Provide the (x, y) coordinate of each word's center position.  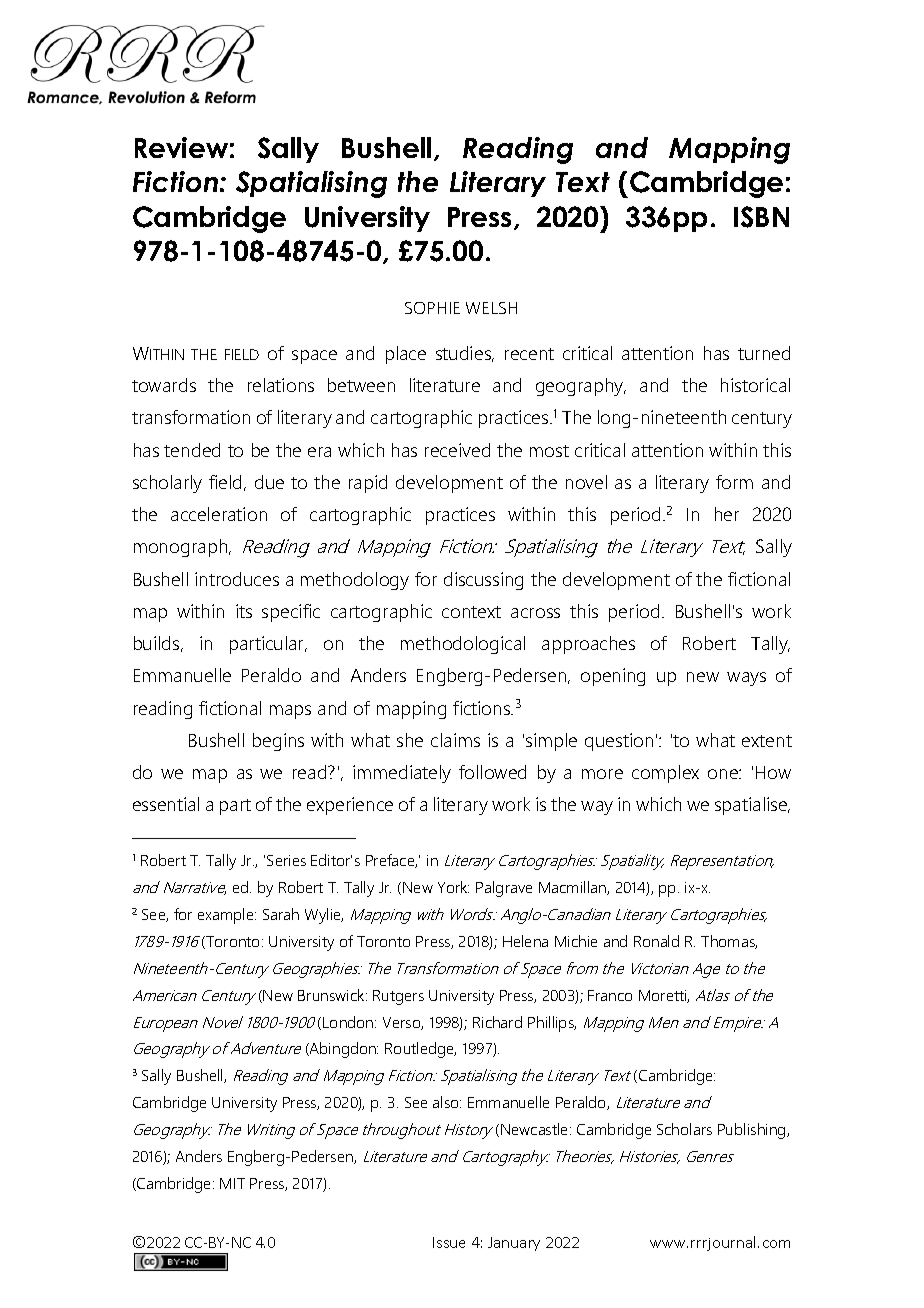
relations (281, 385)
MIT (232, 1183)
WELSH (491, 308)
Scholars (684, 1129)
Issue (449, 1242)
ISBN (761, 217)
